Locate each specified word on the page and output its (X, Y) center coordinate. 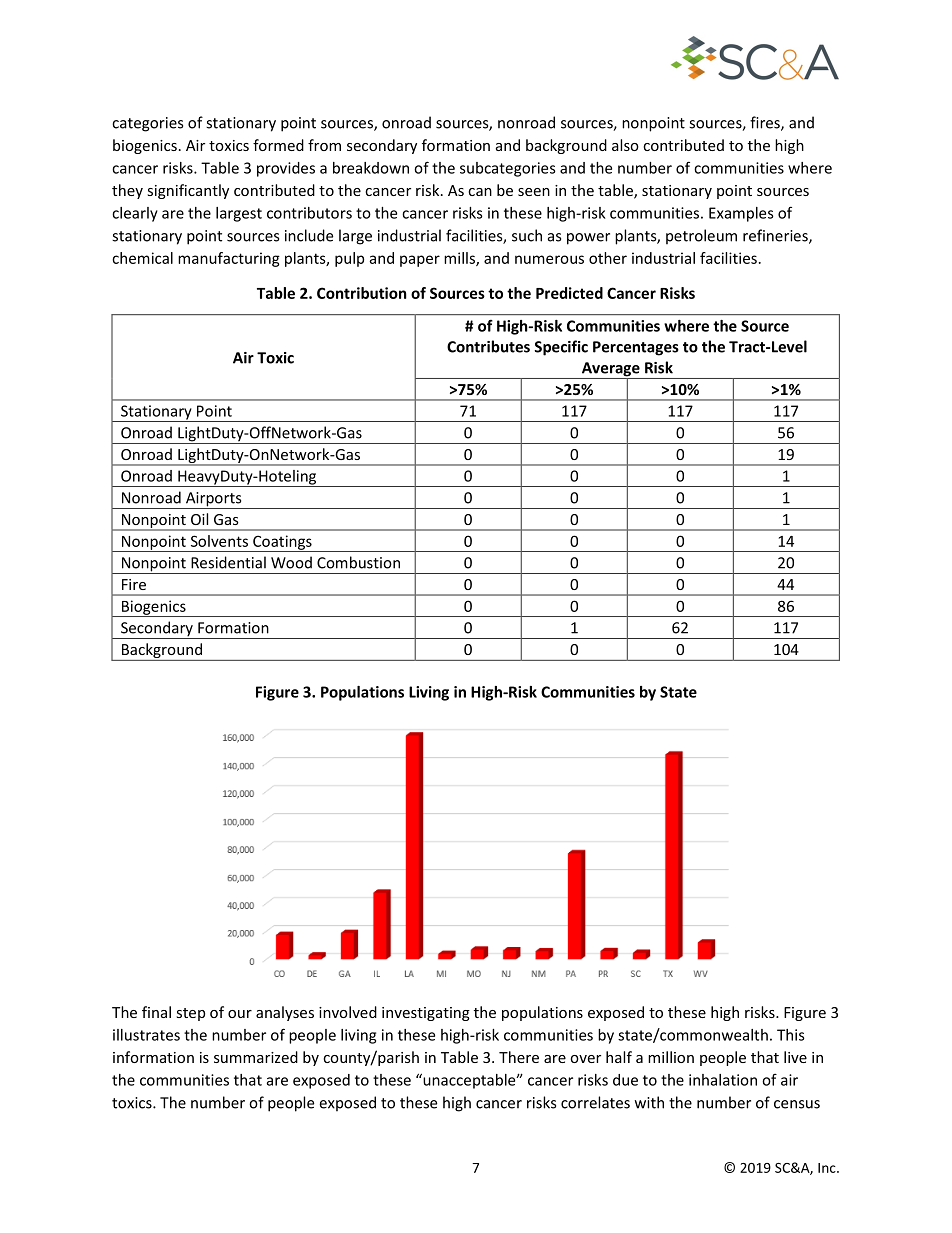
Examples (741, 214)
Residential (228, 562)
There (519, 1057)
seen (534, 192)
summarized (256, 1057)
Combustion (358, 562)
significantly (188, 191)
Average (610, 370)
